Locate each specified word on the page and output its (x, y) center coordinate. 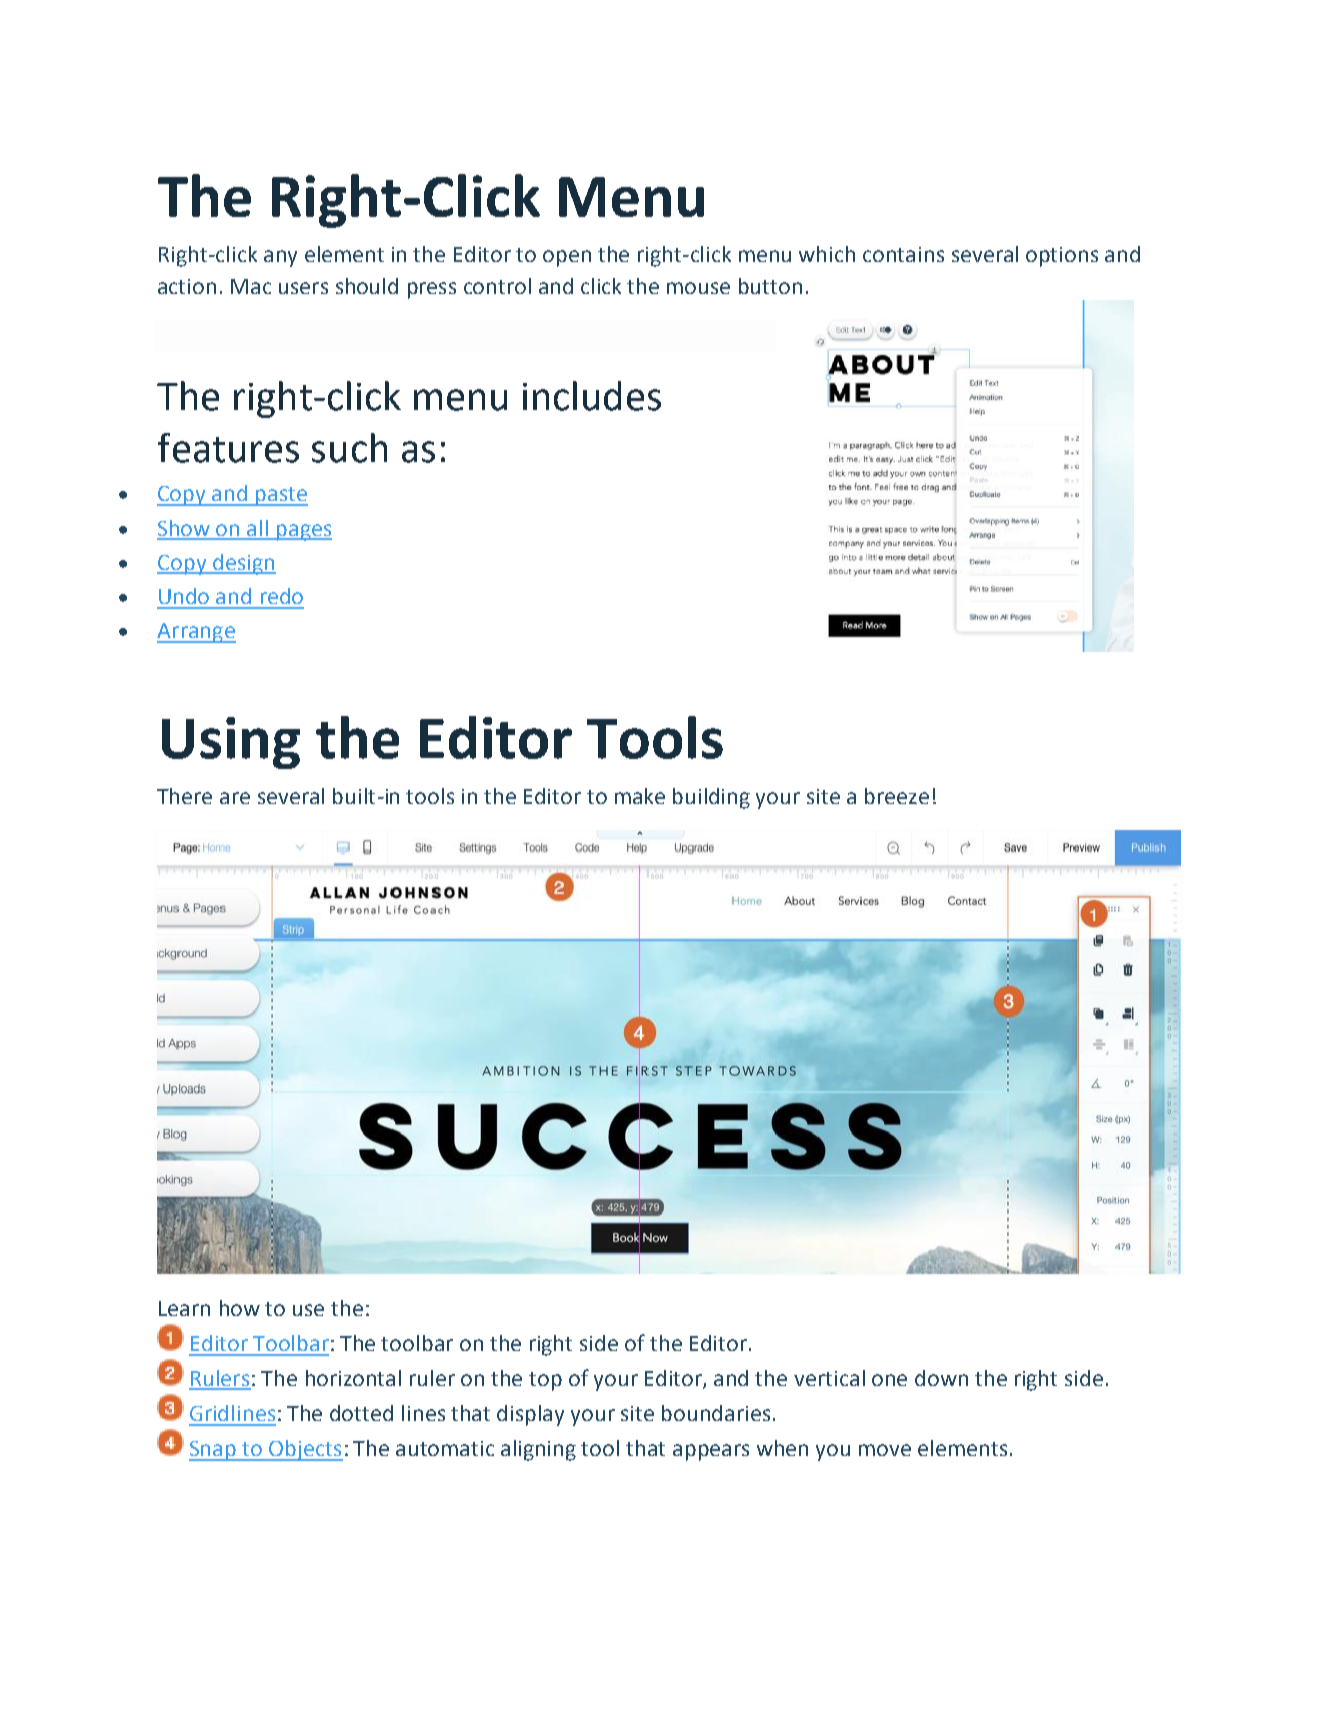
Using (231, 743)
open (567, 258)
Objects (305, 1450)
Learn (184, 1308)
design (243, 564)
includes (592, 396)
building (711, 798)
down (941, 1378)
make (640, 796)
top (545, 1381)
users (303, 288)
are (235, 798)
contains (903, 254)
